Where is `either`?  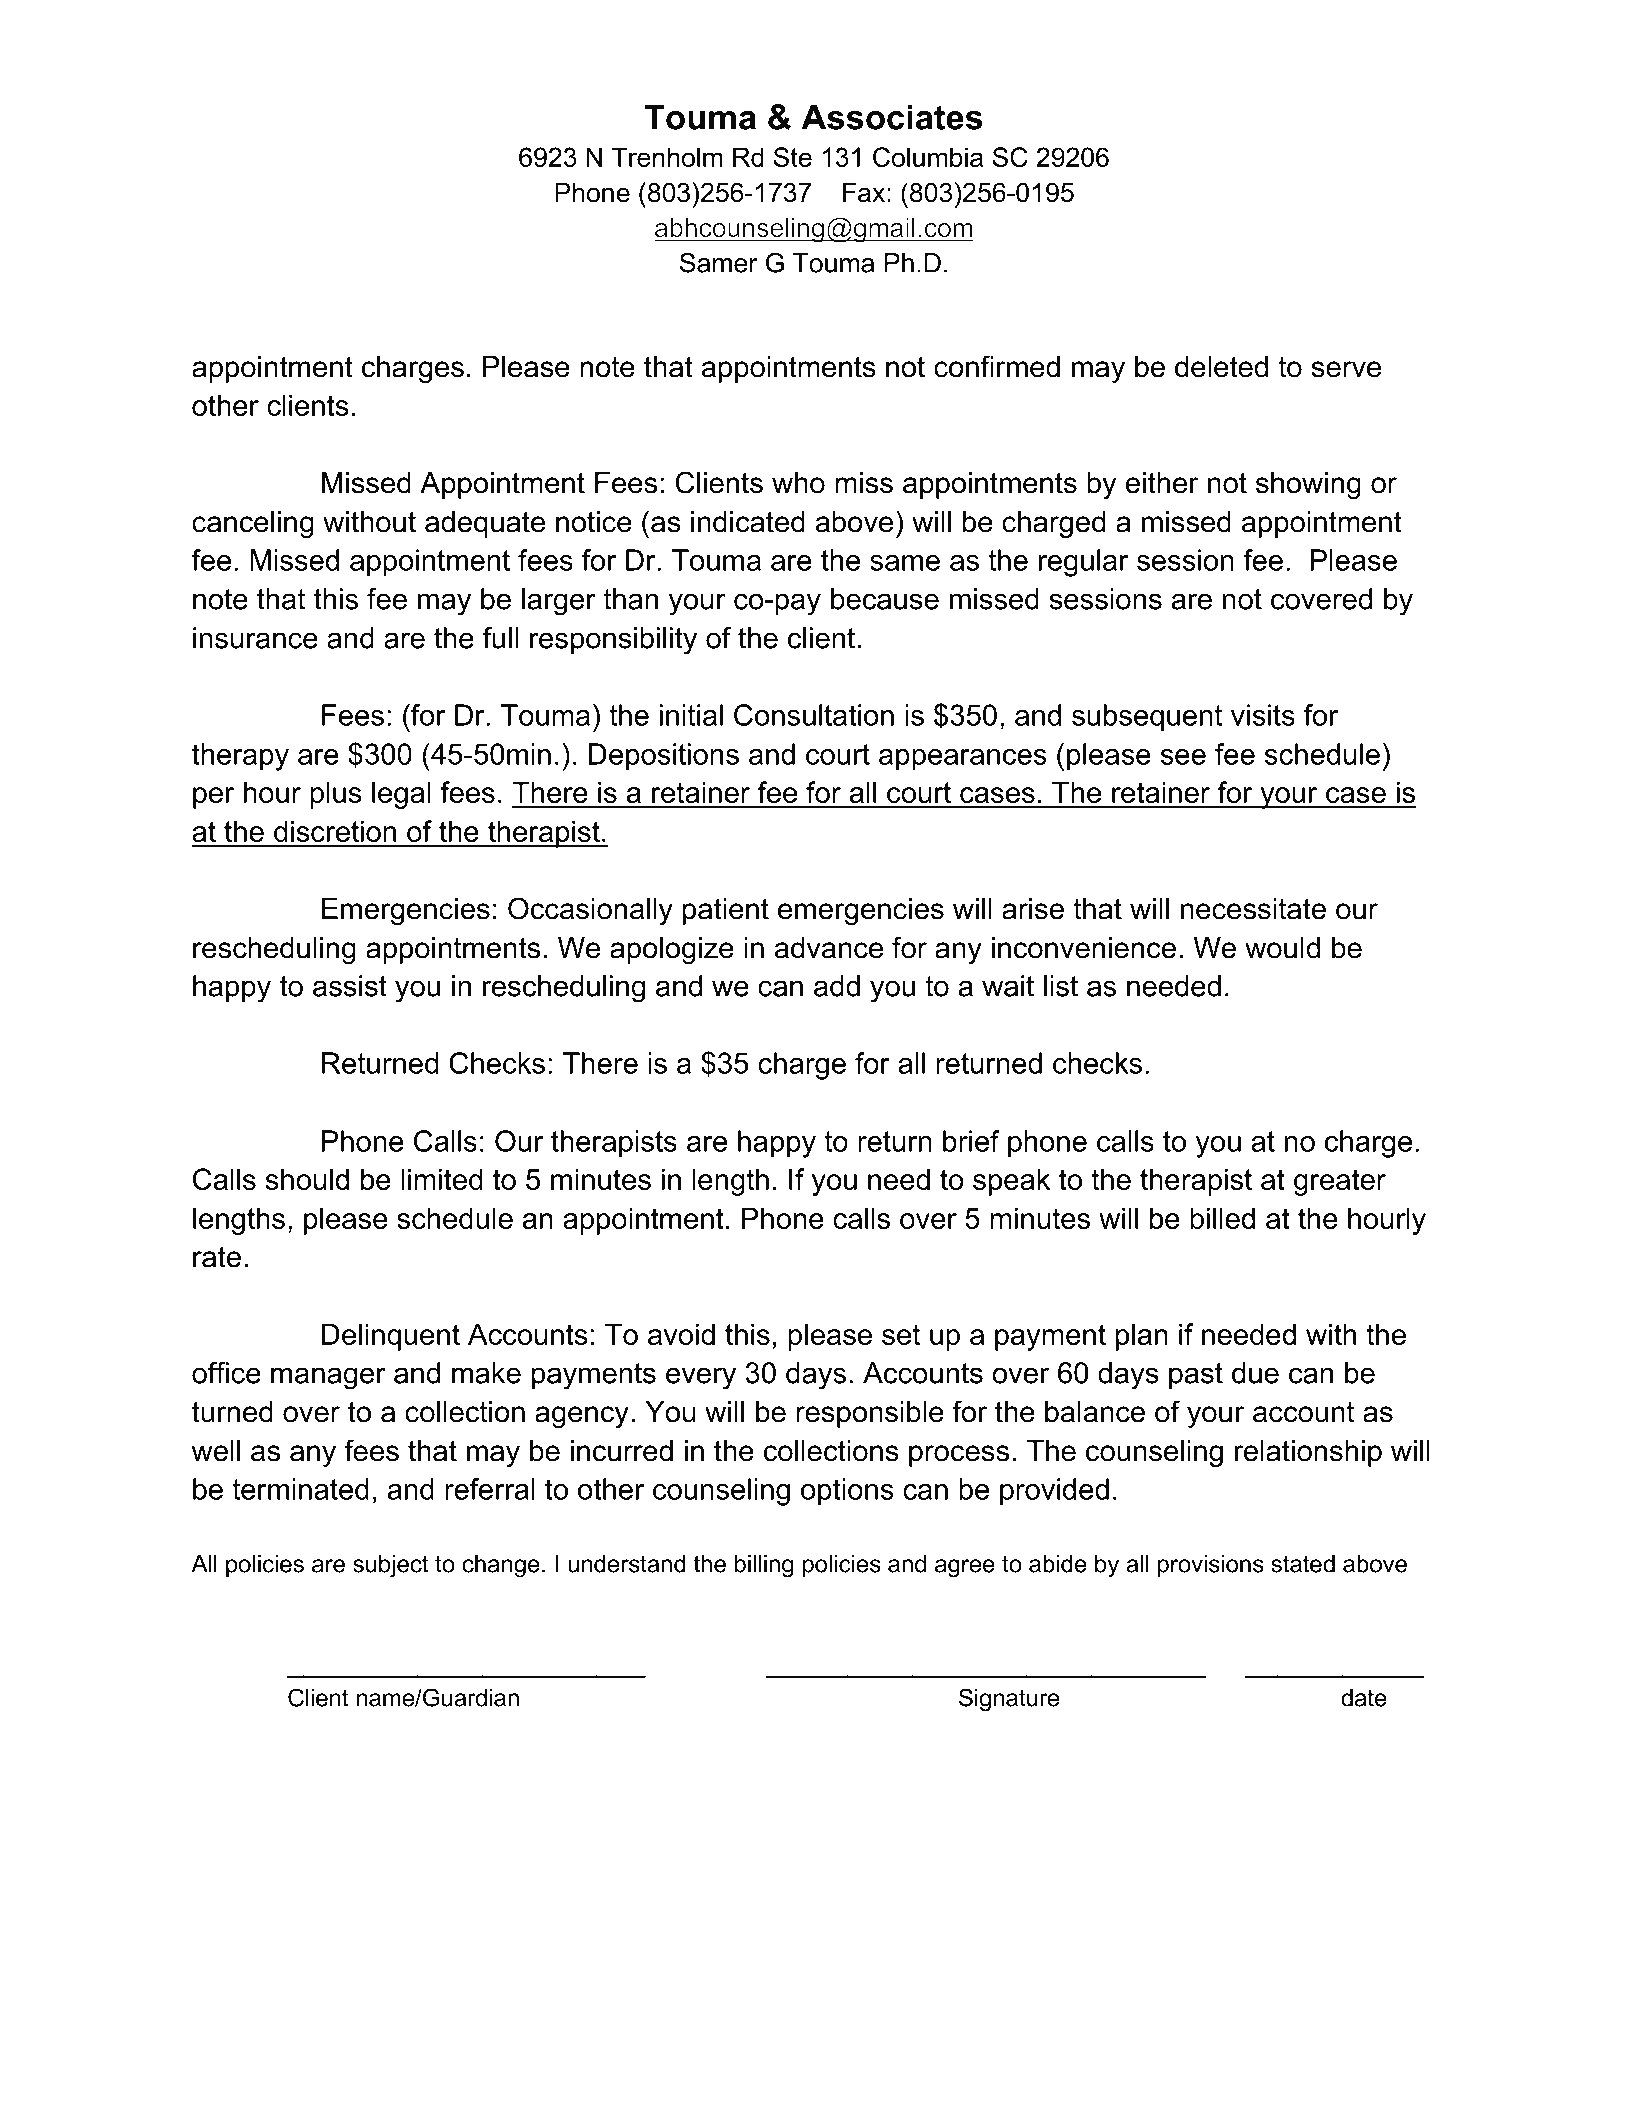
either is located at coordinates (1162, 483).
